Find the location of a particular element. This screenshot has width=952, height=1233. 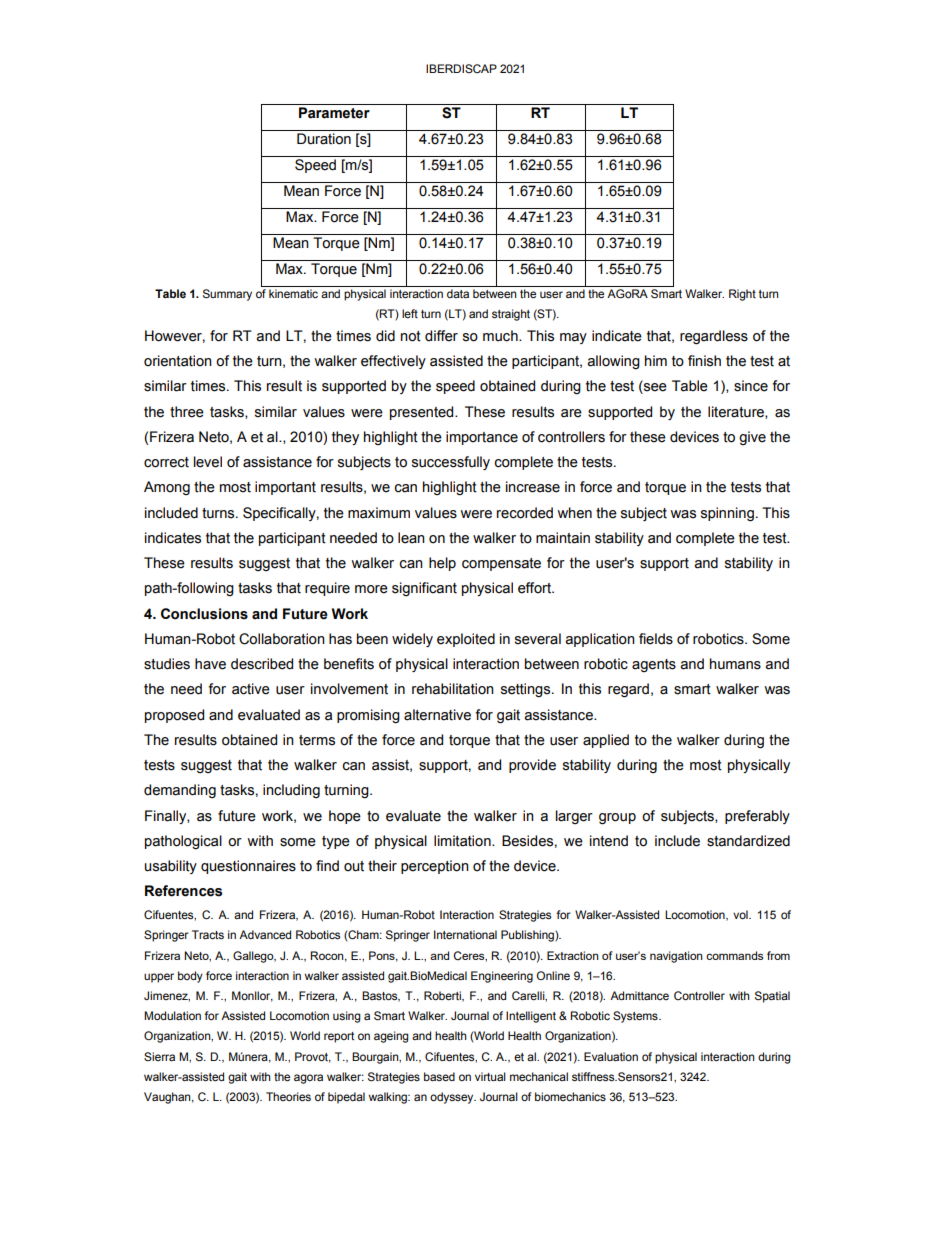

Conclusions is located at coordinates (204, 614).
